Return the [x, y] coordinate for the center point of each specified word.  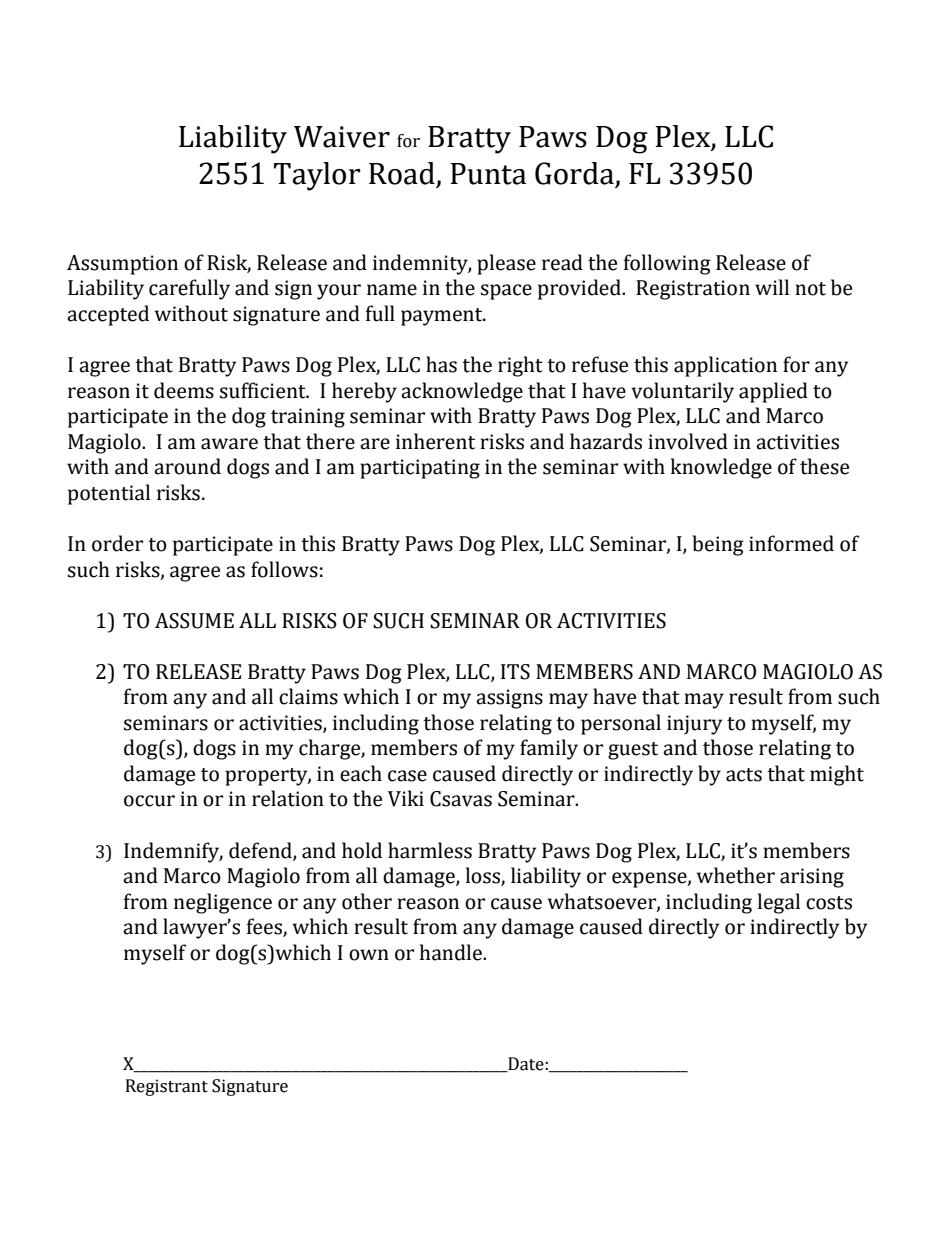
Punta [488, 174]
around [187, 466]
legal [779, 903]
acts [744, 775]
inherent [435, 441]
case [407, 776]
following [667, 264]
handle [452, 952]
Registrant [167, 1087]
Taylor [317, 176]
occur [149, 801]
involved [688, 441]
